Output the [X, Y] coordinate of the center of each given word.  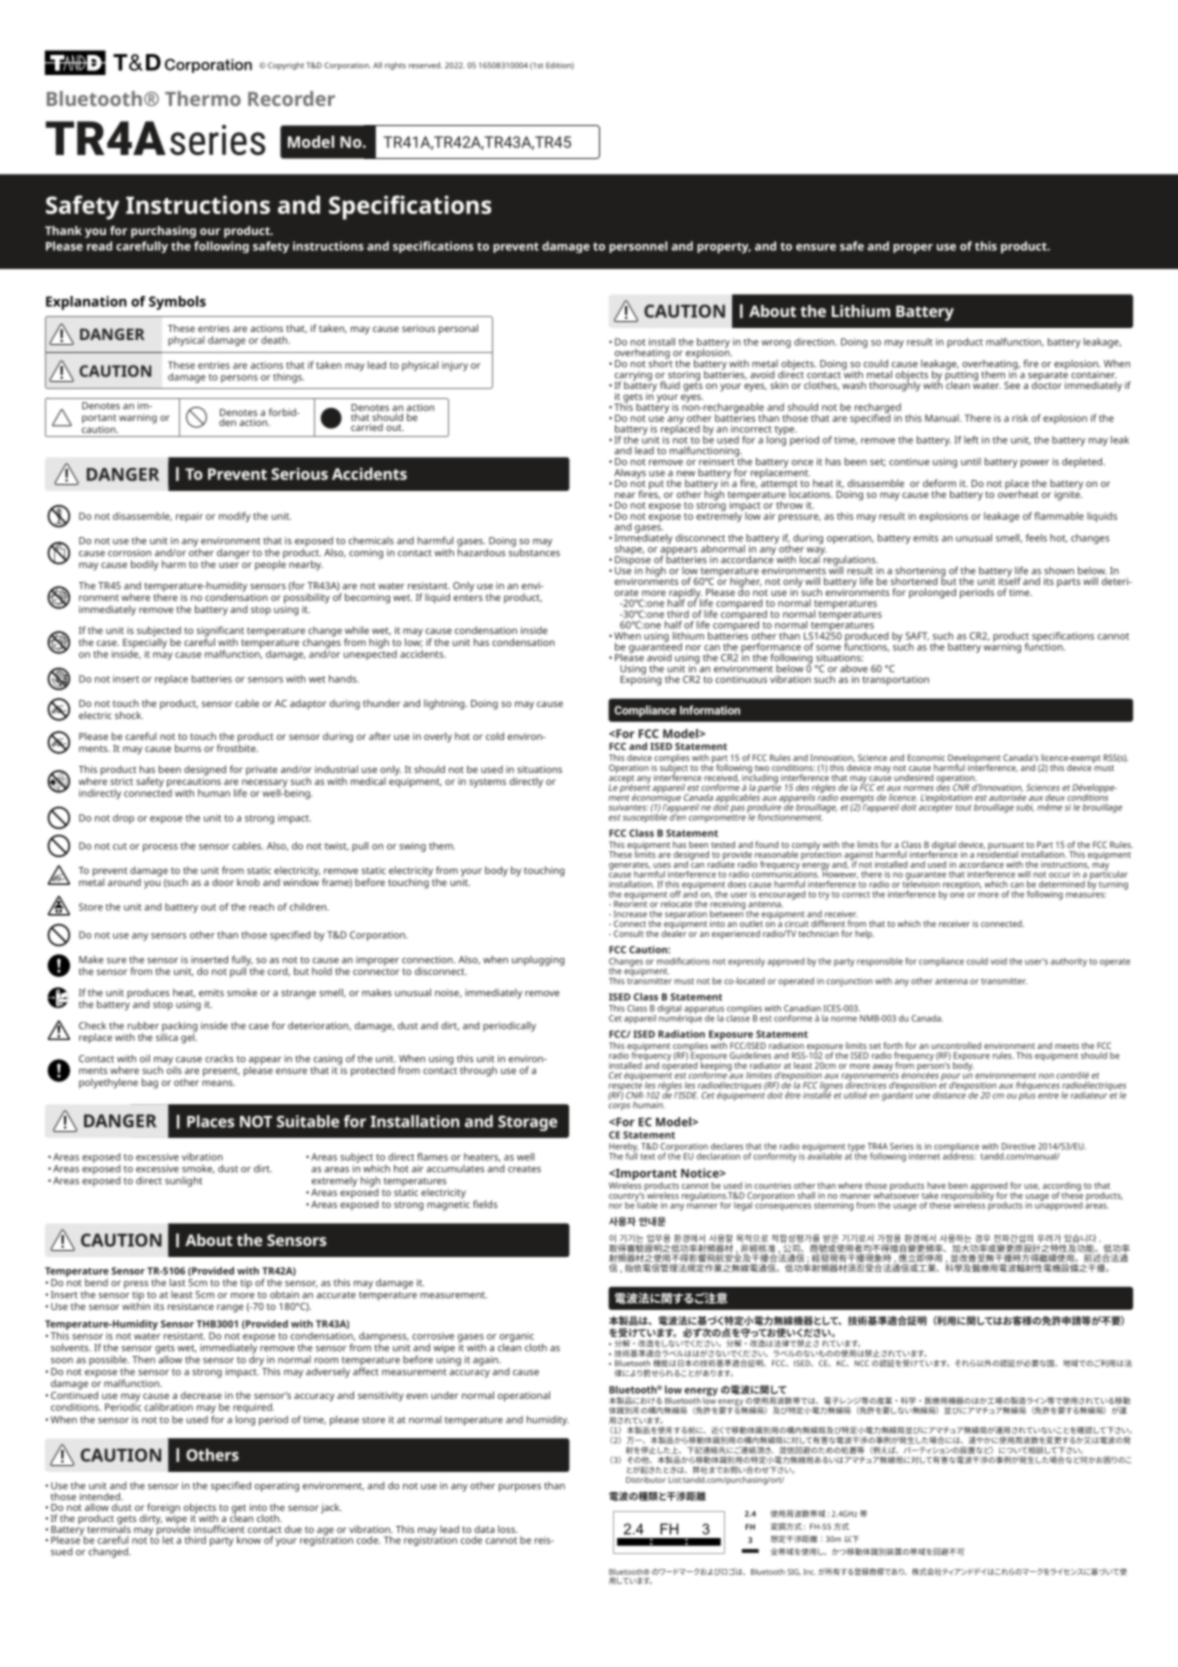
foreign [163, 1509]
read [99, 246]
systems [487, 783]
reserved [425, 65]
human [214, 793]
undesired [914, 777]
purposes [520, 1488]
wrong [776, 344]
